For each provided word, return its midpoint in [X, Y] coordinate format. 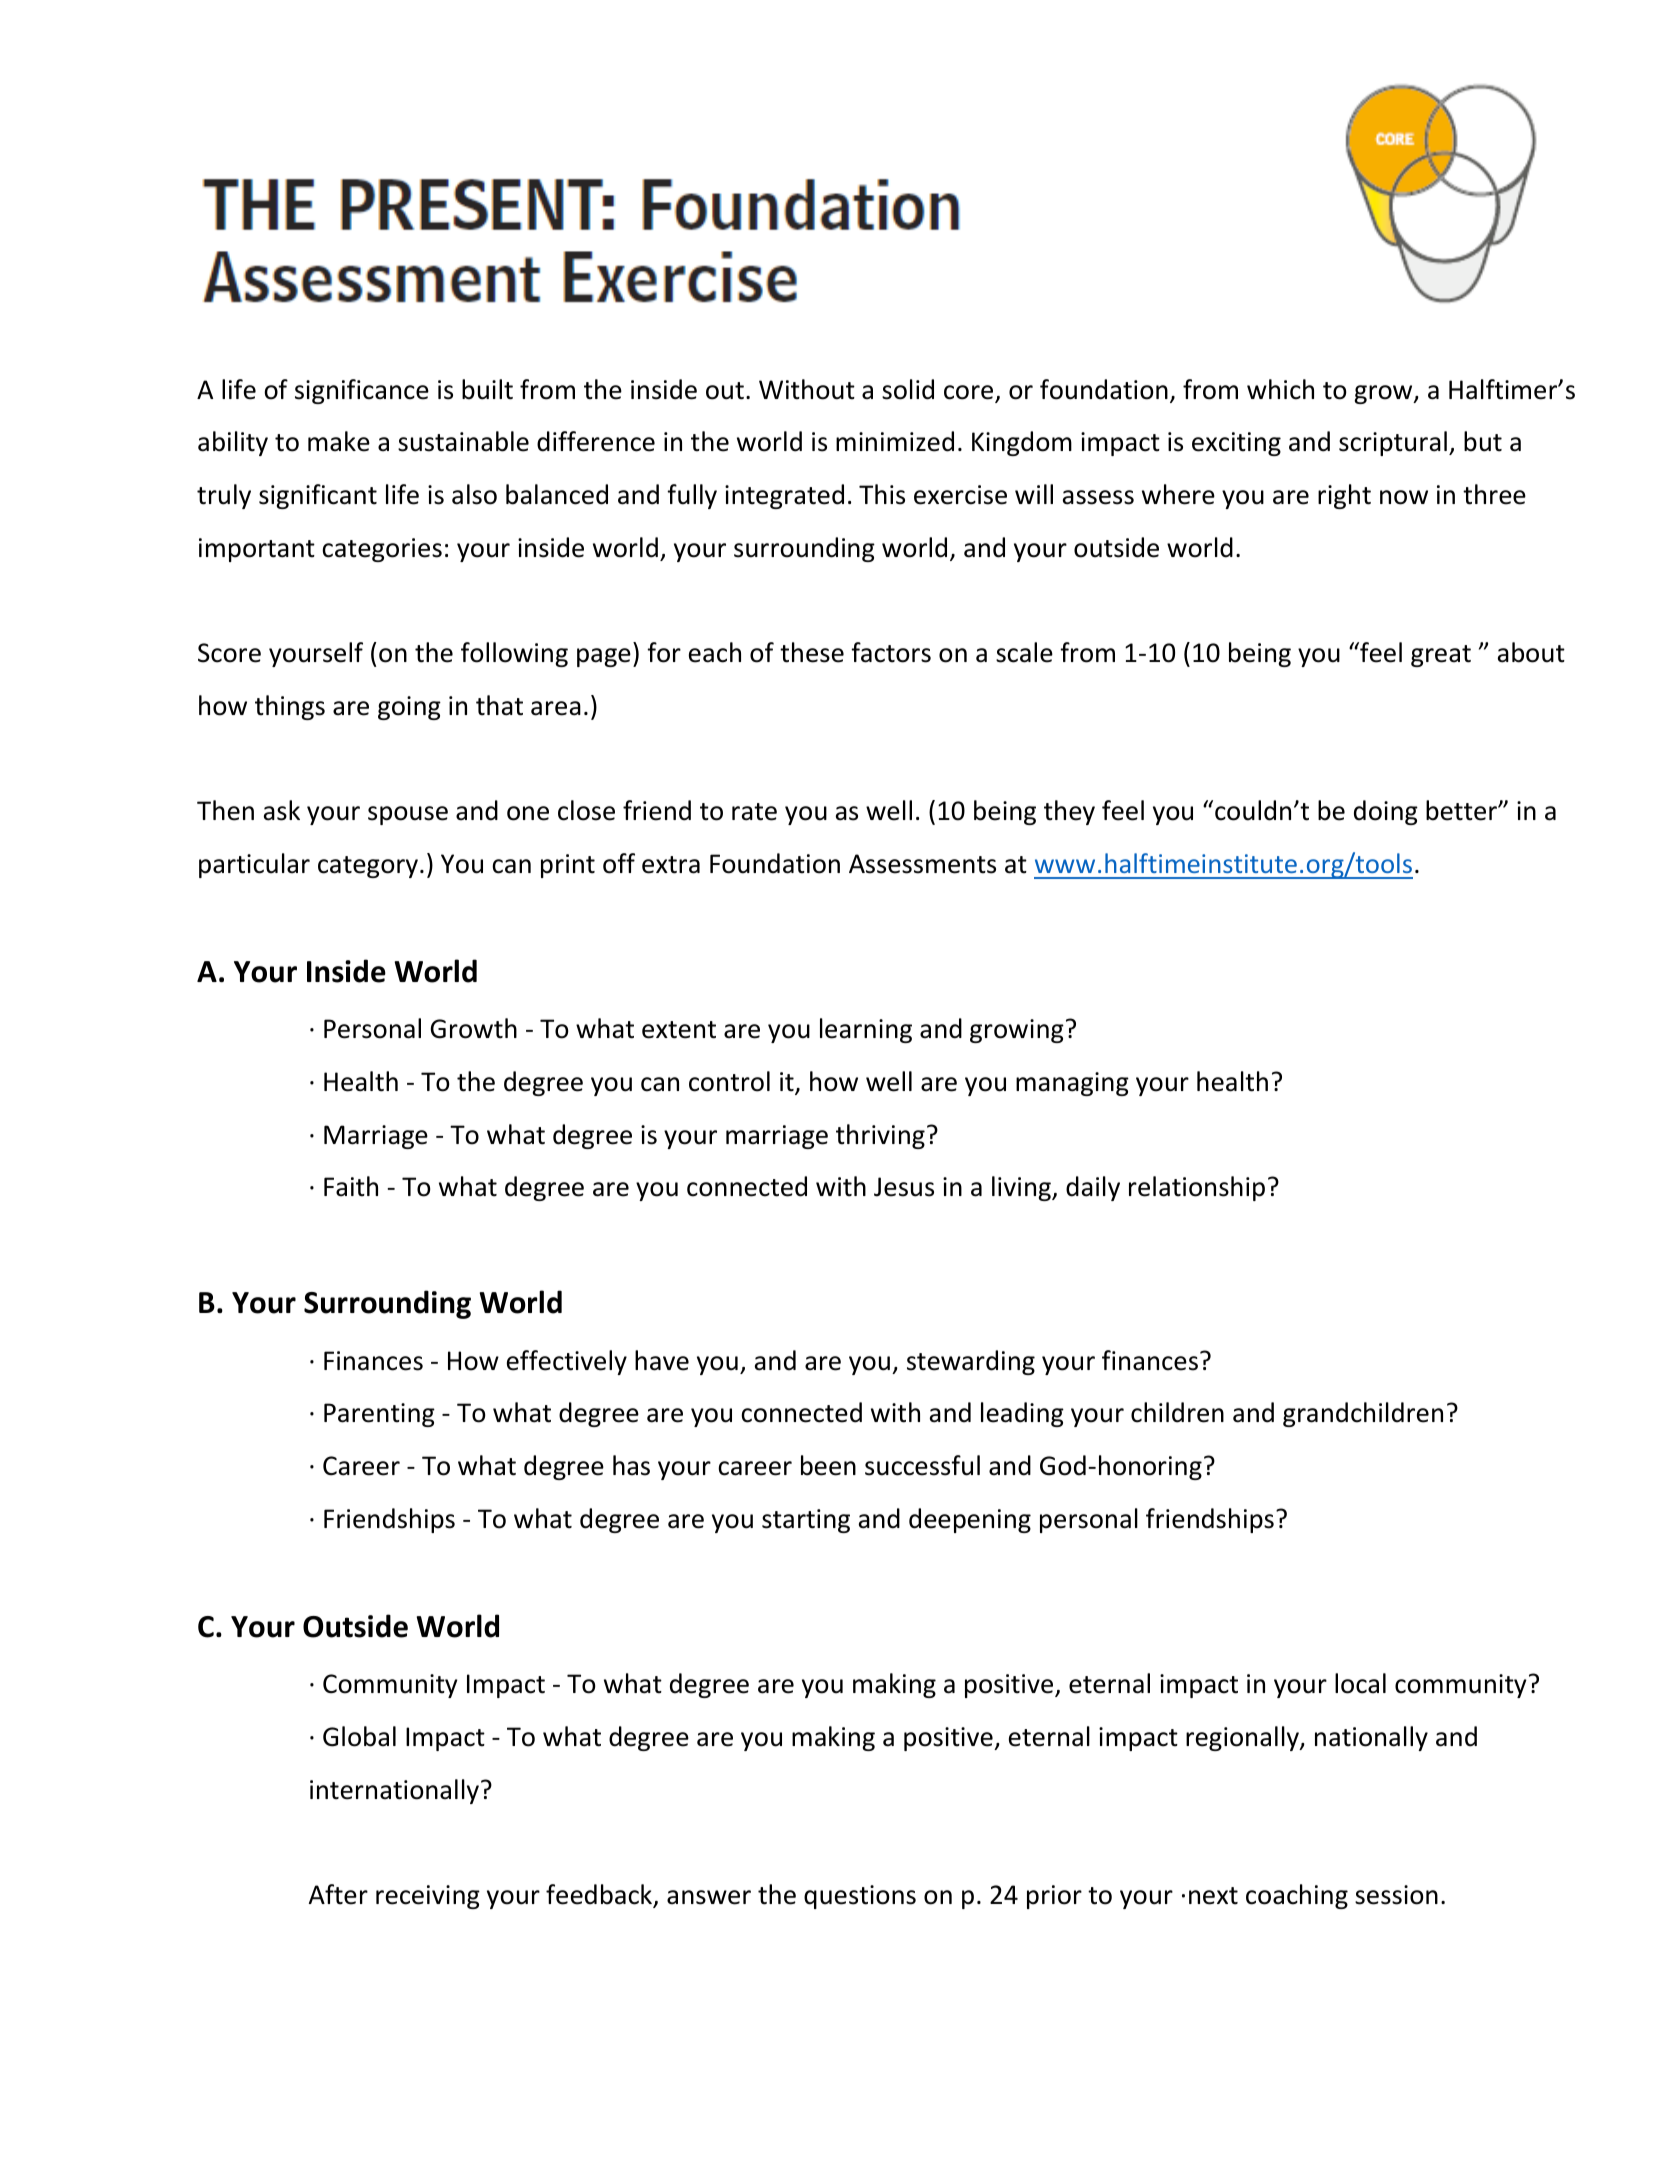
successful [922, 1465]
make [339, 441]
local [1360, 1683]
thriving [880, 1136]
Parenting [379, 1415]
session [1396, 1895]
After [338, 1894]
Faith [351, 1186]
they [1069, 812]
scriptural [1393, 443]
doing [1386, 812]
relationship [1197, 1188]
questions [860, 1897]
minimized [895, 441]
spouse [408, 815]
